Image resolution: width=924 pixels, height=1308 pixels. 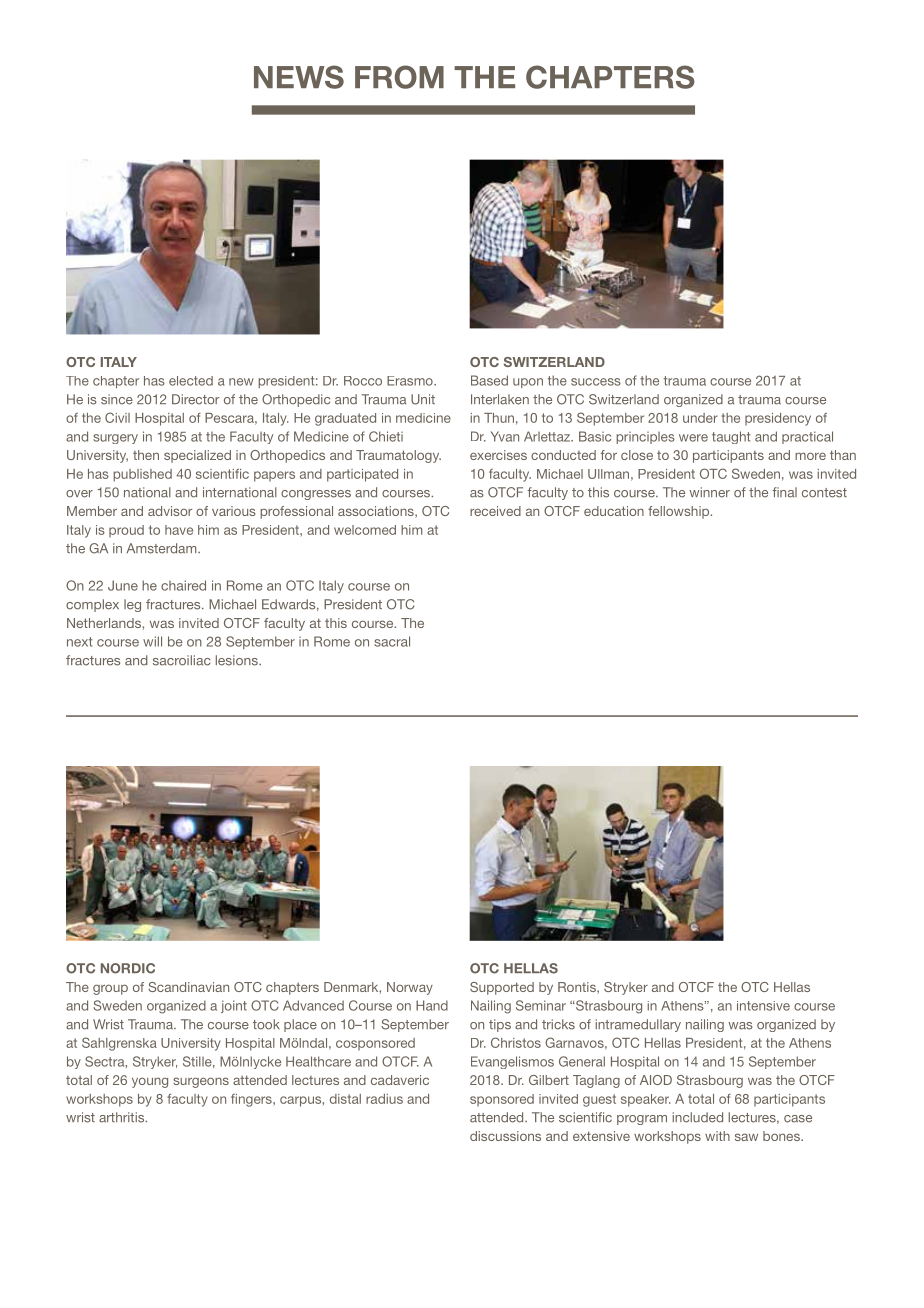 What do you see at coordinates (399, 77) in the screenshot?
I see `FROM` at bounding box center [399, 77].
